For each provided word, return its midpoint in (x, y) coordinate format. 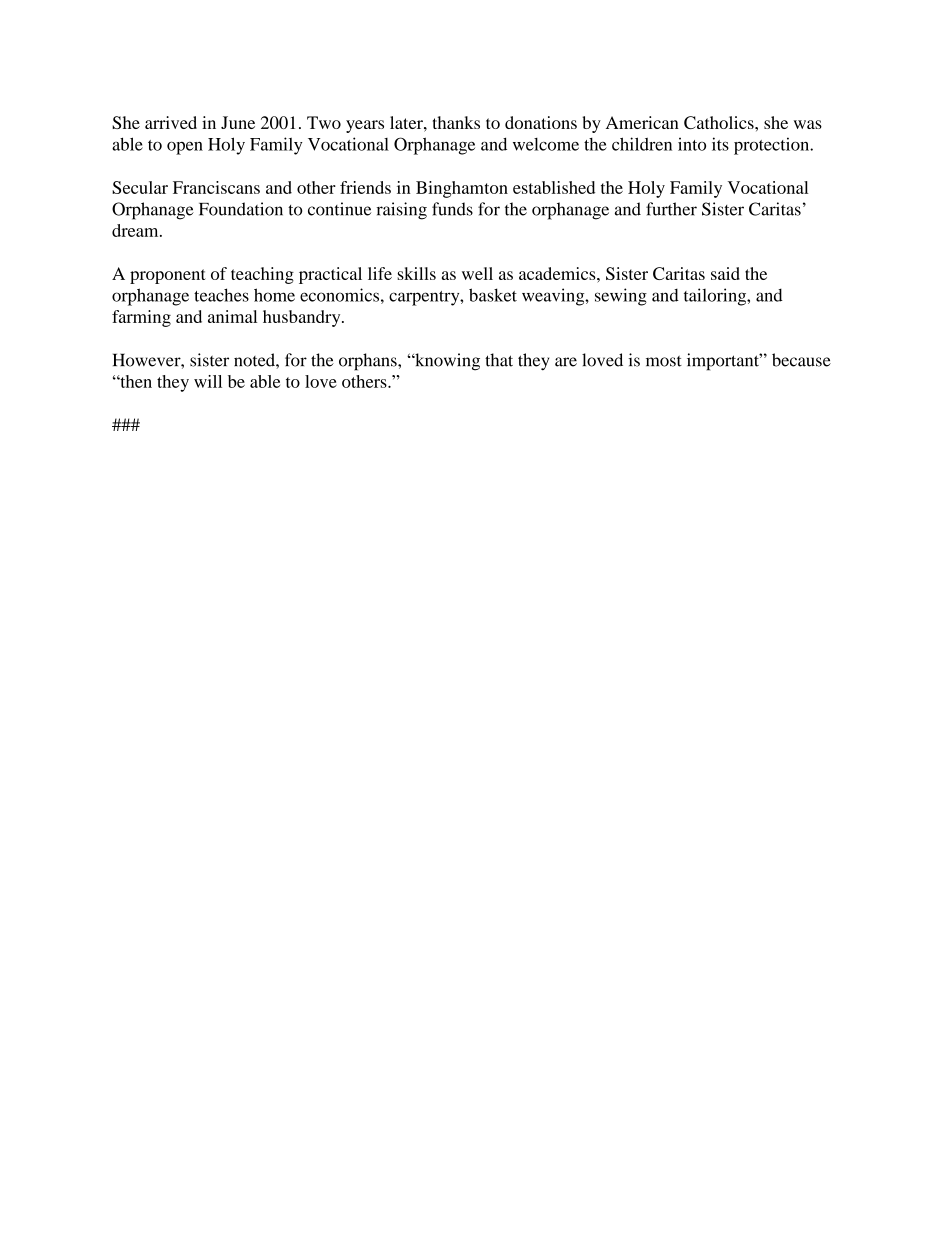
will (208, 381)
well (477, 273)
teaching (262, 275)
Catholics (720, 122)
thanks (456, 122)
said (725, 273)
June (238, 122)
